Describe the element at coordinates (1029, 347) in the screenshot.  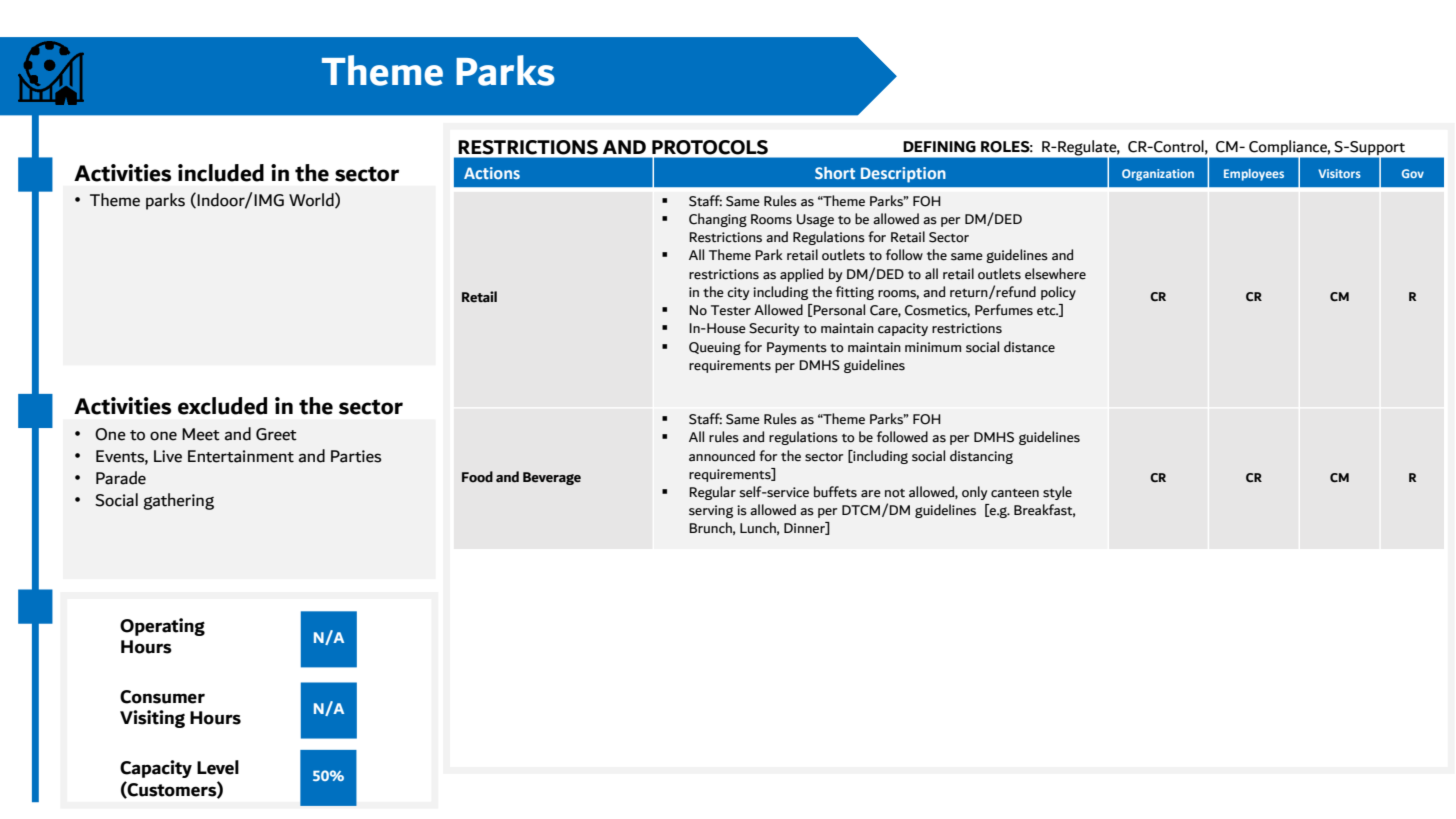
I see `distance` at that location.
